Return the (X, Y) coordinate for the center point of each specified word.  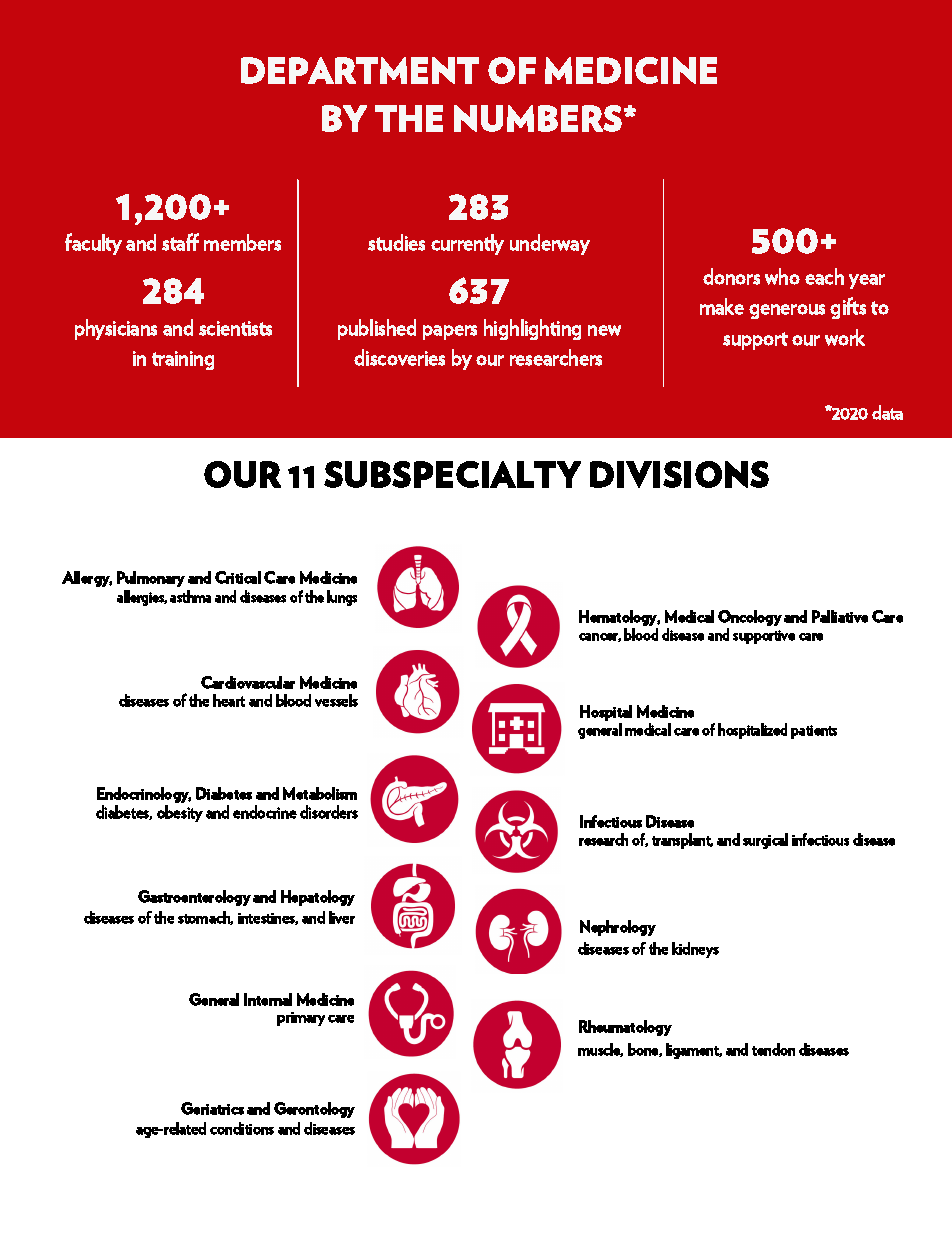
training (183, 360)
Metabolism (320, 793)
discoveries (399, 357)
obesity (180, 813)
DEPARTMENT (360, 70)
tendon (773, 1049)
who (782, 276)
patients (814, 732)
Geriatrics (212, 1108)
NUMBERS (538, 118)
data (887, 412)
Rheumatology (625, 1028)
